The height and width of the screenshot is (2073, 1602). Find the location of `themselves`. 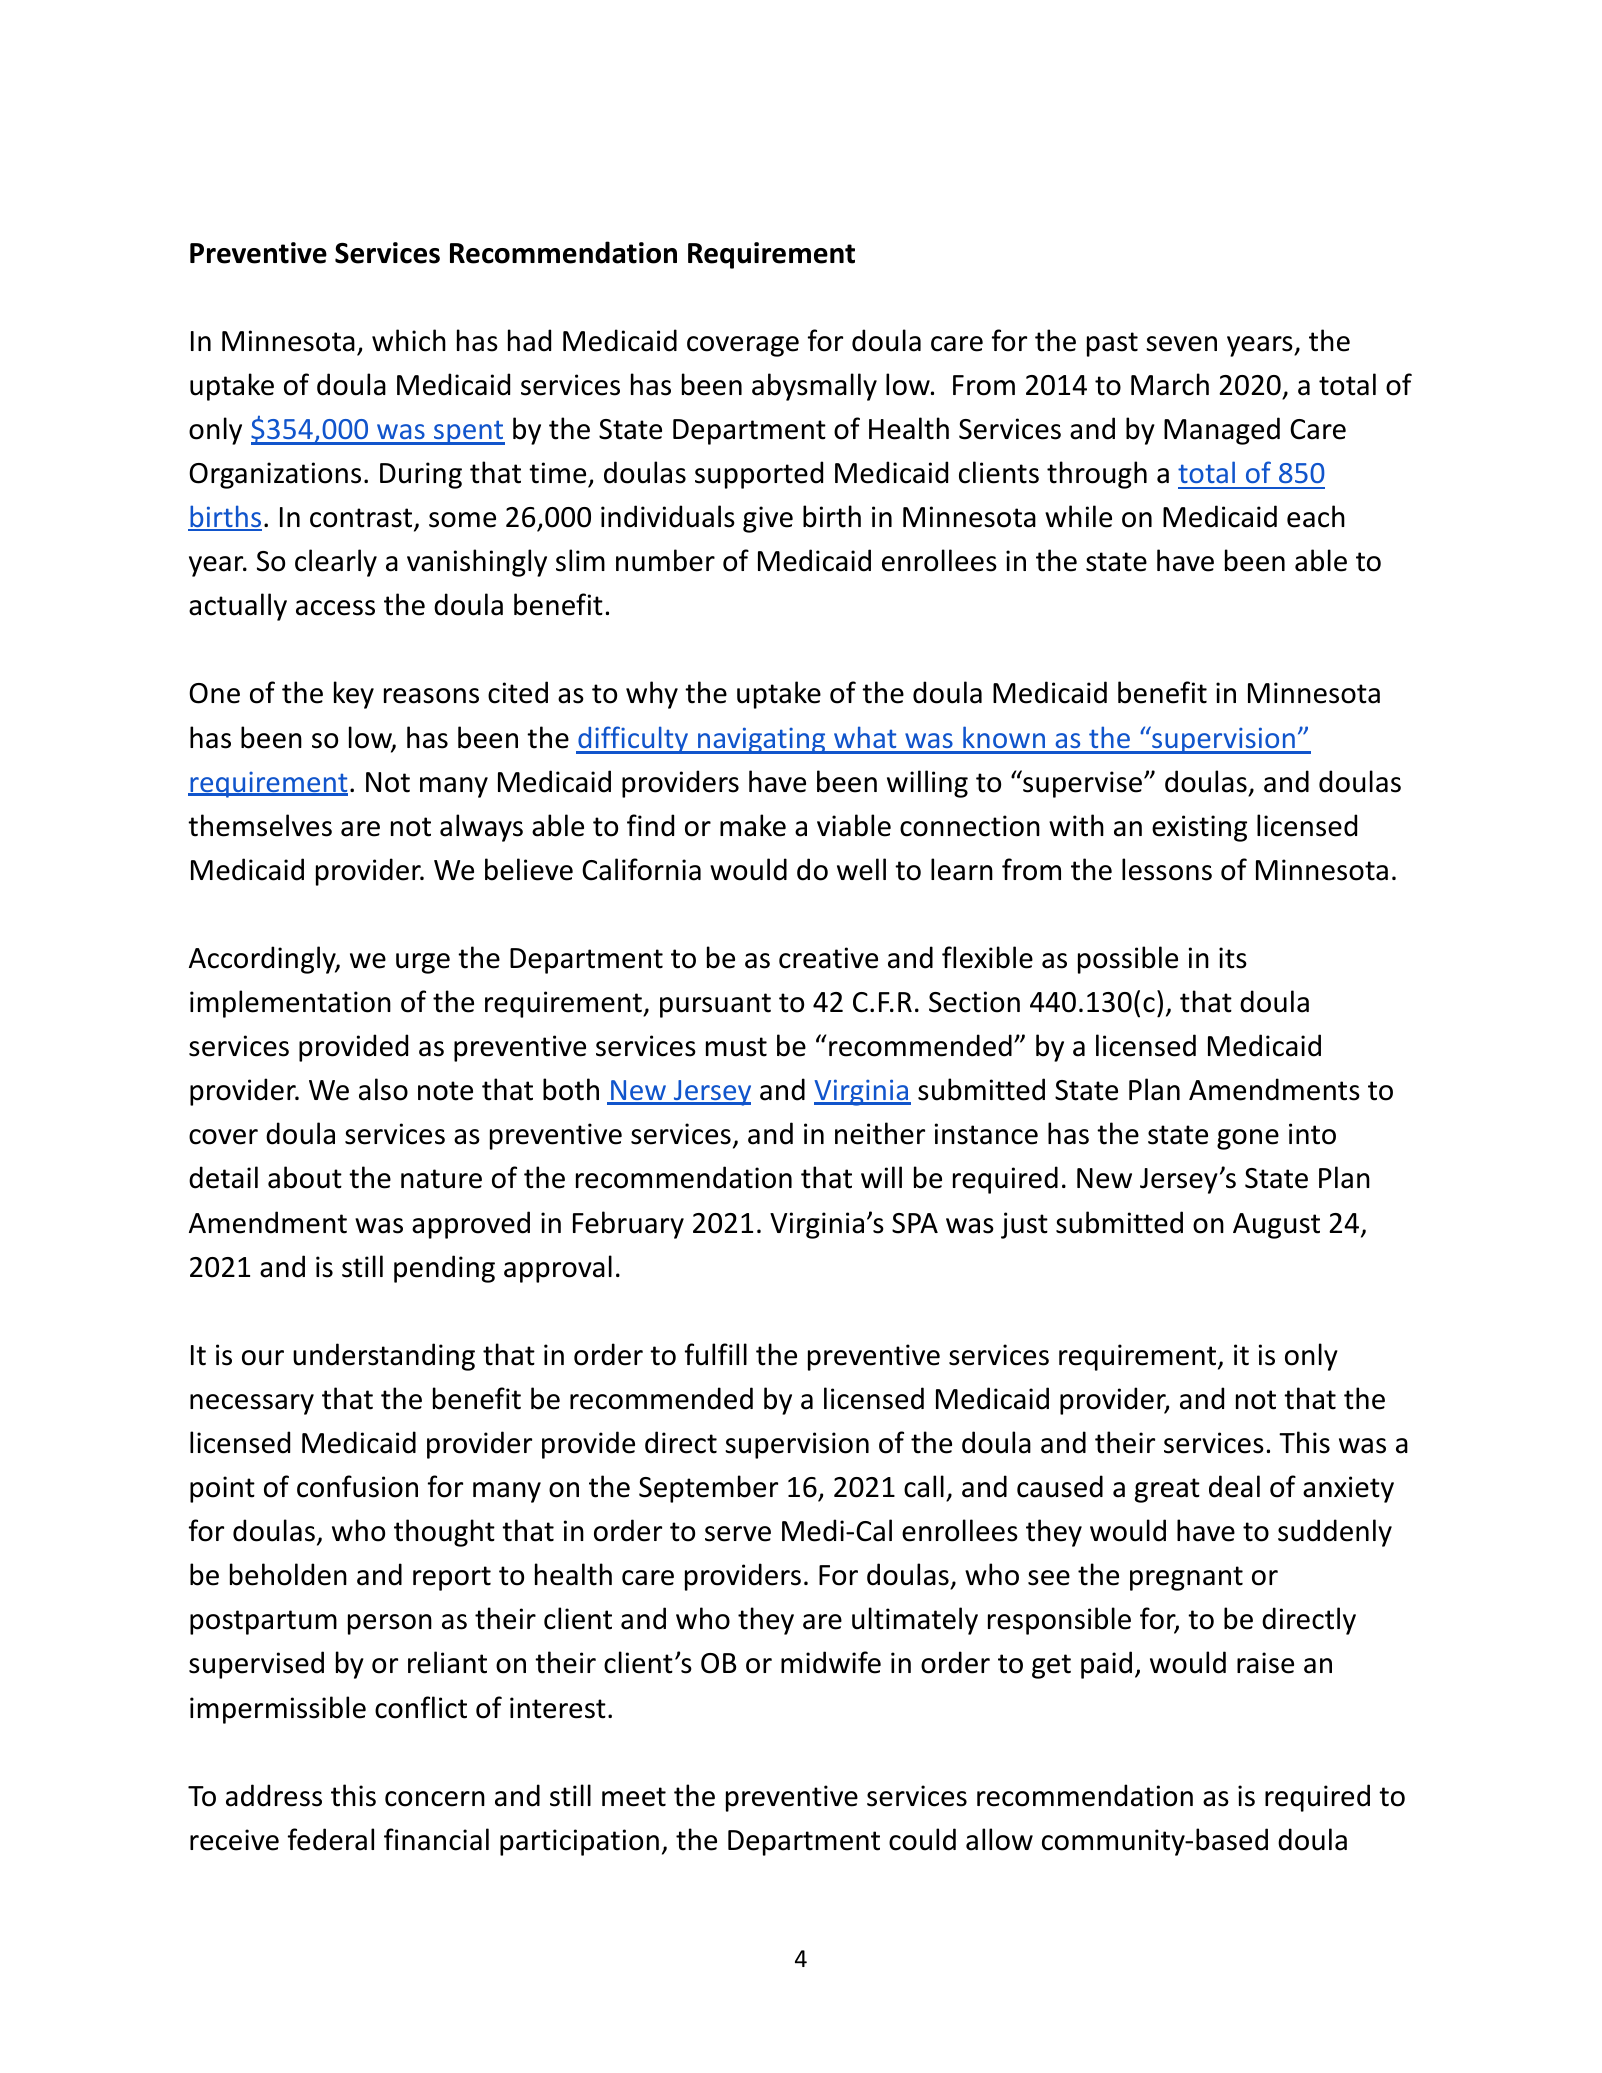

themselves is located at coordinates (260, 825).
